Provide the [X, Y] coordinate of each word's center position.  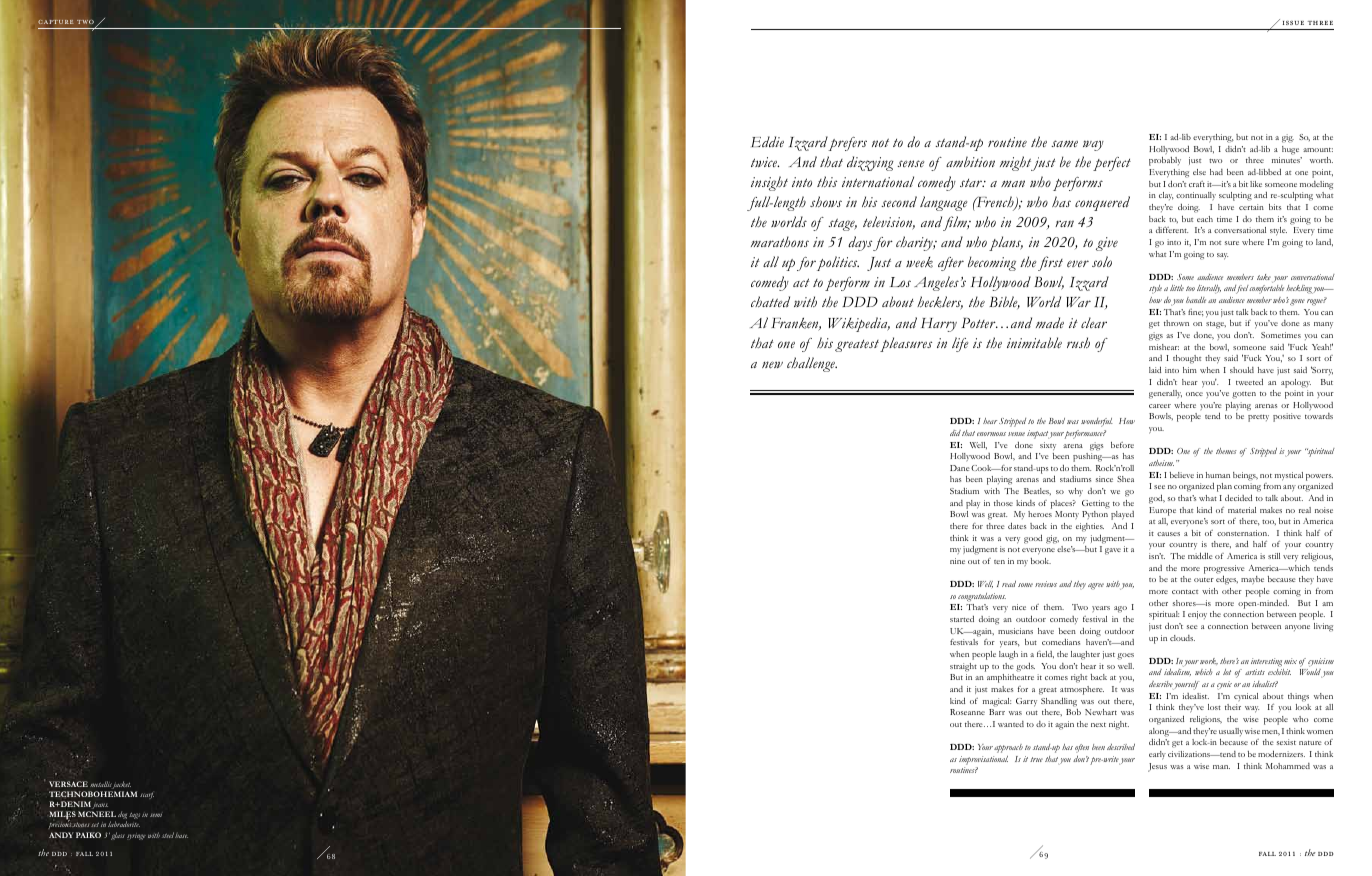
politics [838, 263]
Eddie [767, 142]
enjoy [1197, 615]
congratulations [982, 597]
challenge [812, 364]
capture [55, 22]
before [1122, 445]
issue [1293, 23]
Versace [68, 784]
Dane [960, 468]
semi [156, 815]
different [1172, 230]
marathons [780, 241]
